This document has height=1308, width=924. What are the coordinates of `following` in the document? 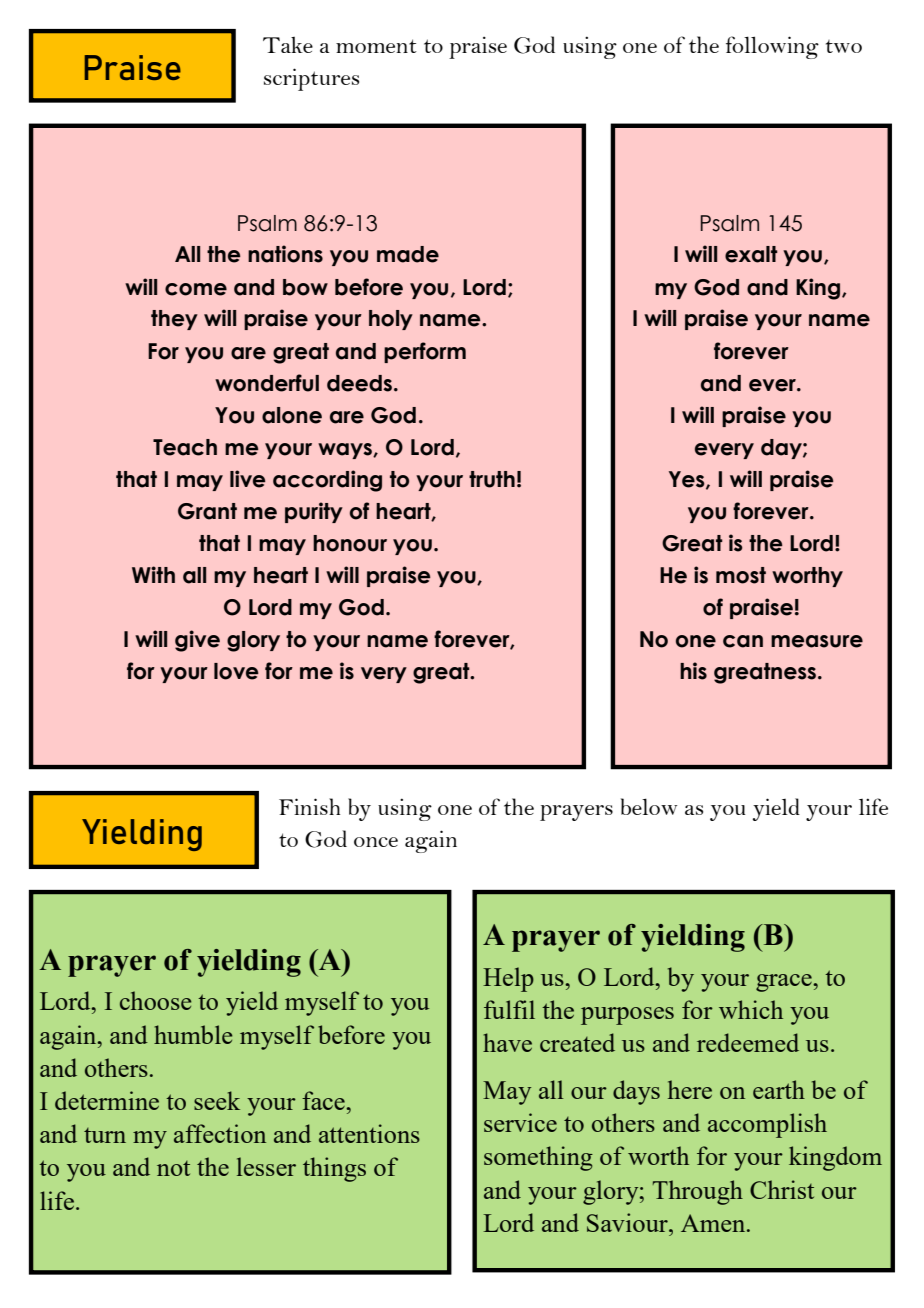 It's located at (772, 47).
